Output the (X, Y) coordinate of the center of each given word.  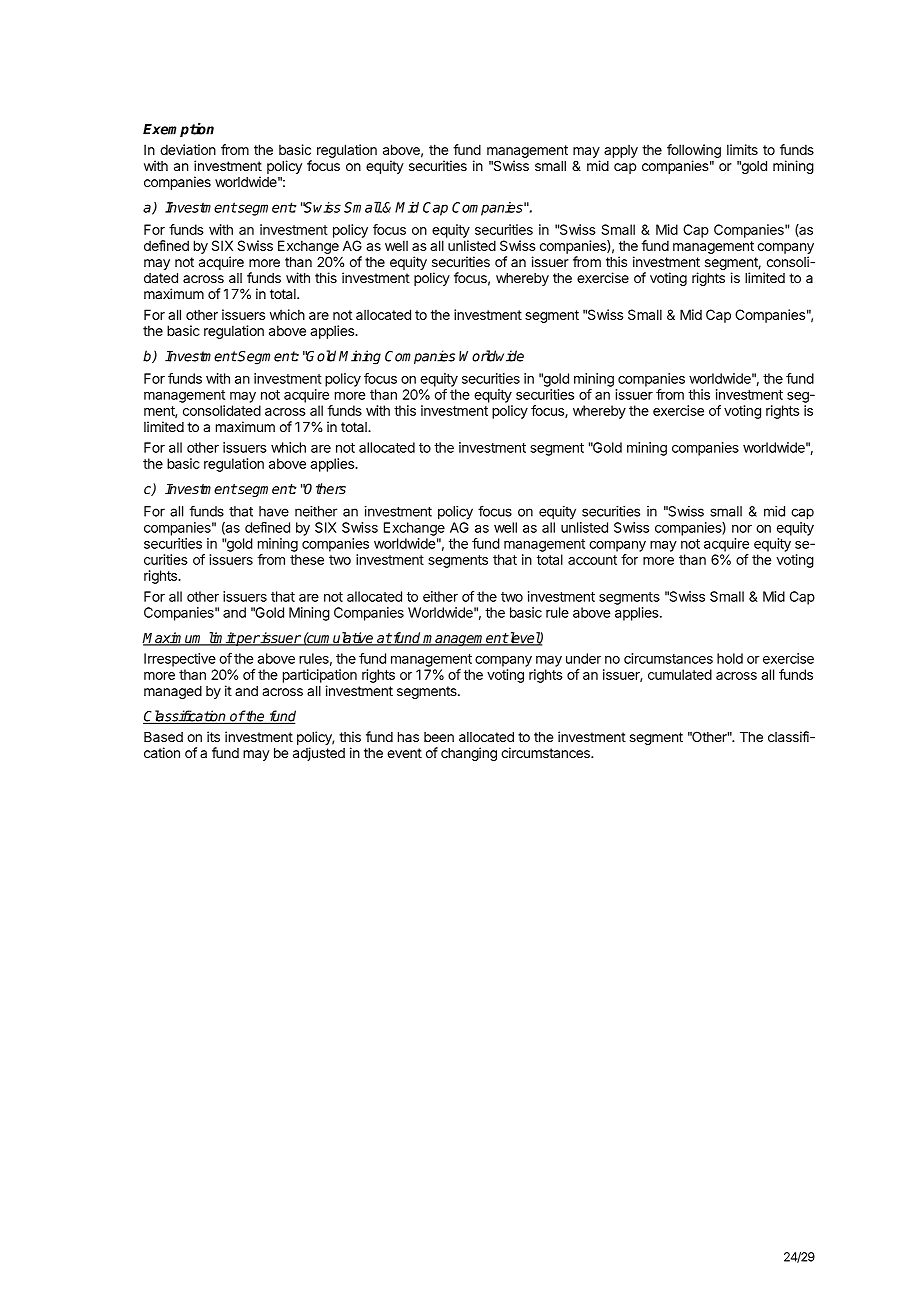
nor (742, 529)
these (307, 559)
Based (163, 737)
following (694, 151)
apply (621, 151)
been (439, 737)
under (583, 658)
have (274, 511)
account (592, 560)
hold (730, 658)
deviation (188, 149)
